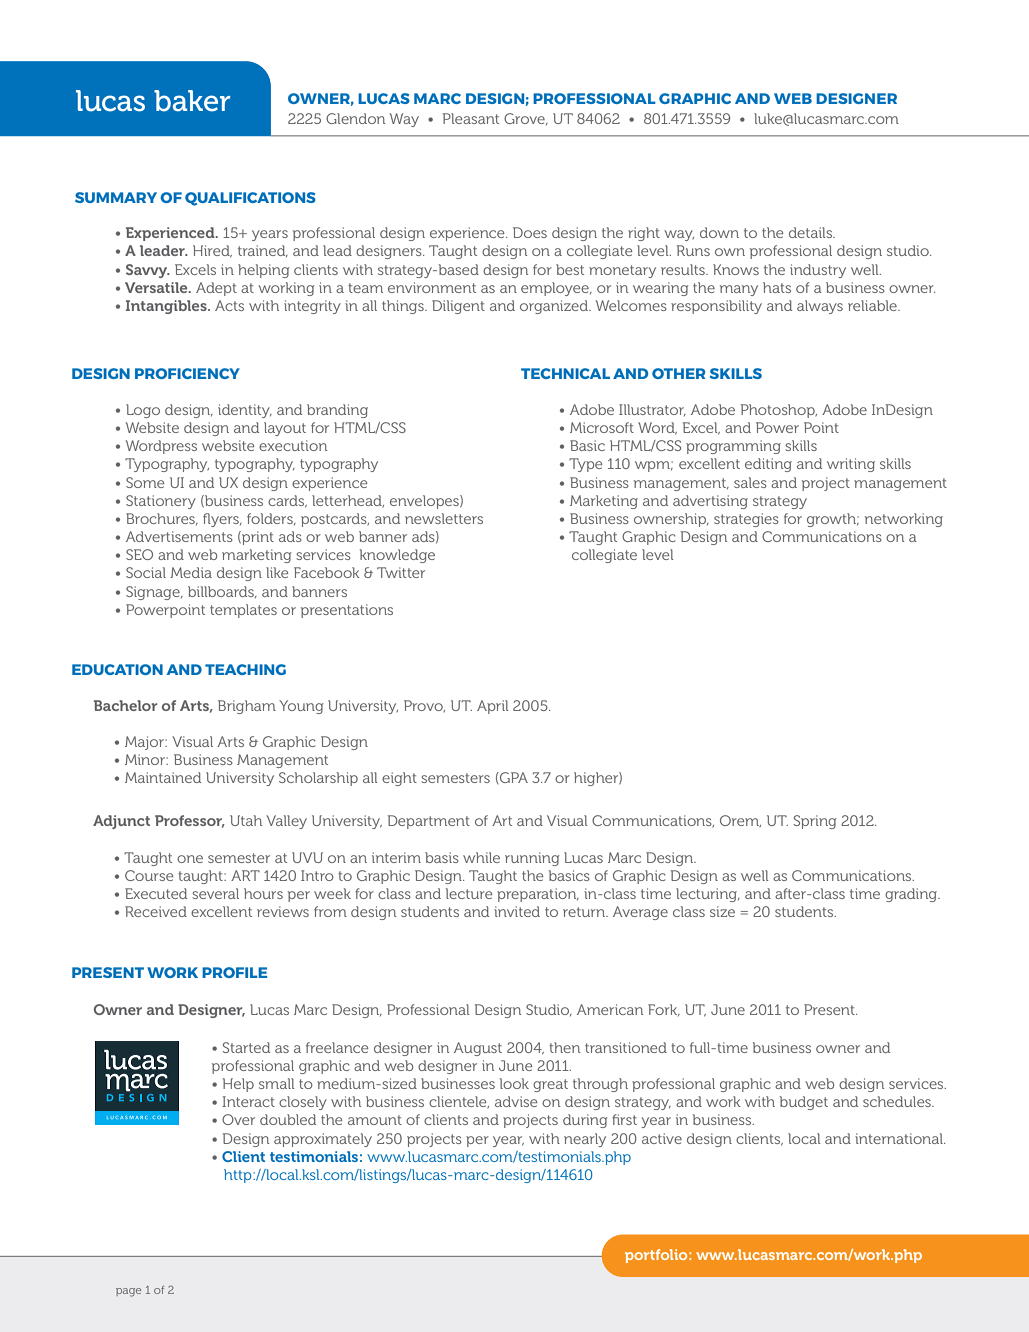  What do you see at coordinates (192, 101) in the screenshot?
I see `baker` at bounding box center [192, 101].
